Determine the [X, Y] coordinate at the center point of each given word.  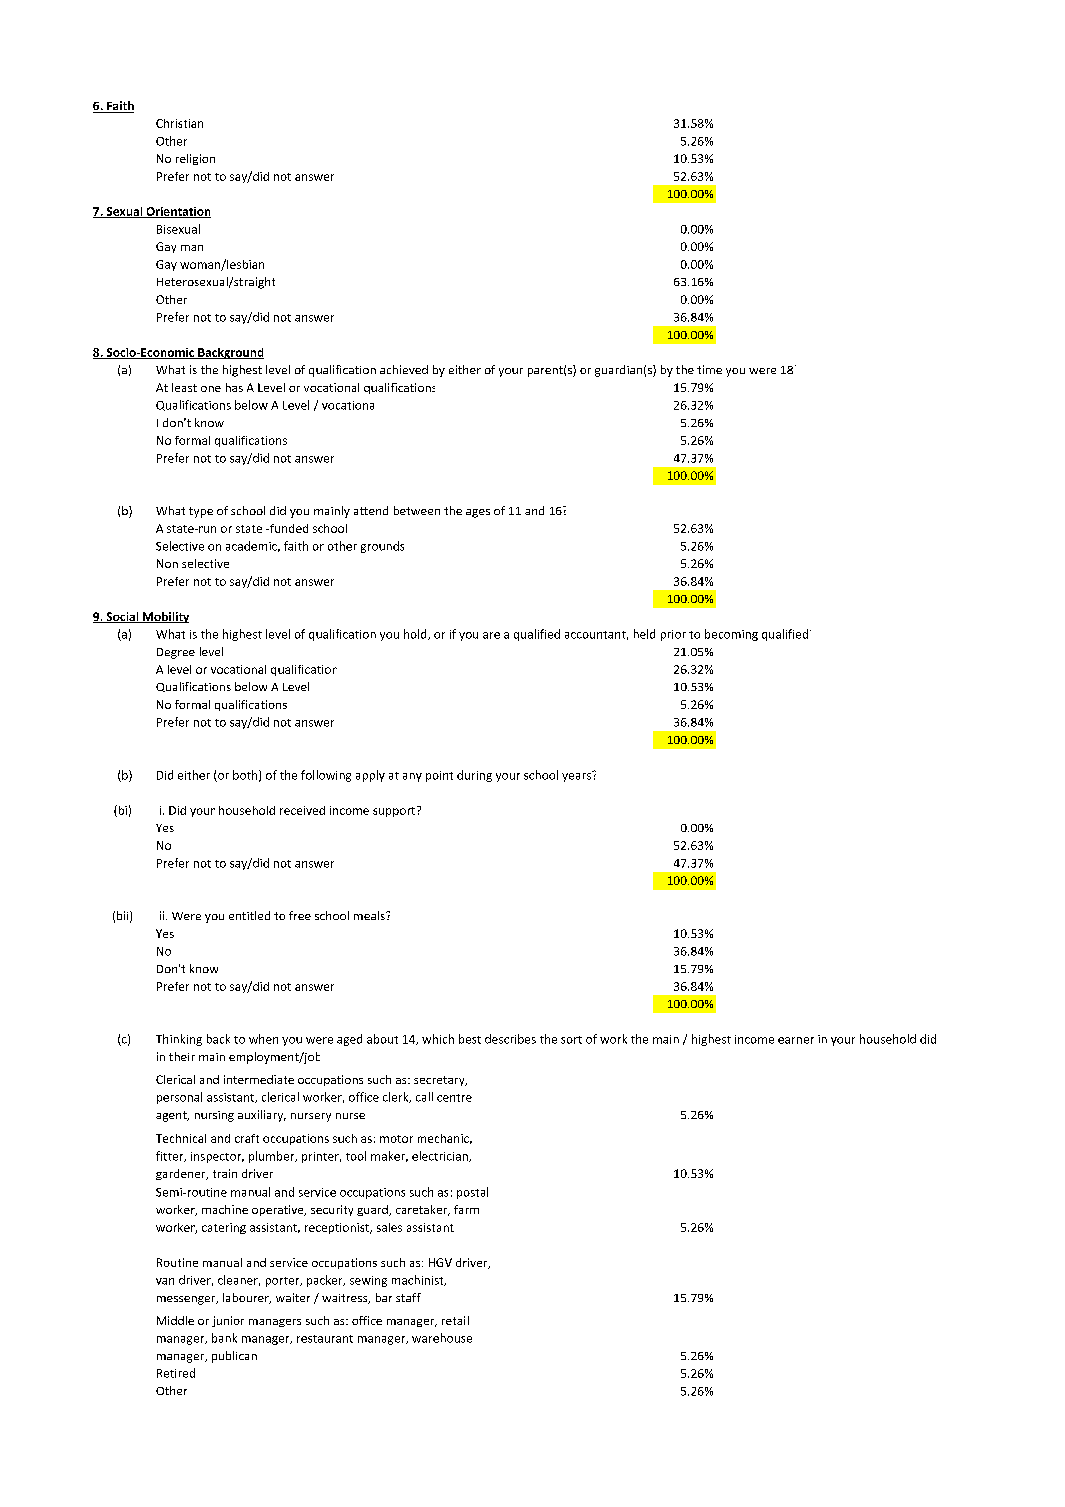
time [709, 369]
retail [455, 1320]
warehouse [442, 1338]
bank [224, 1338]
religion [195, 159]
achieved [404, 369]
